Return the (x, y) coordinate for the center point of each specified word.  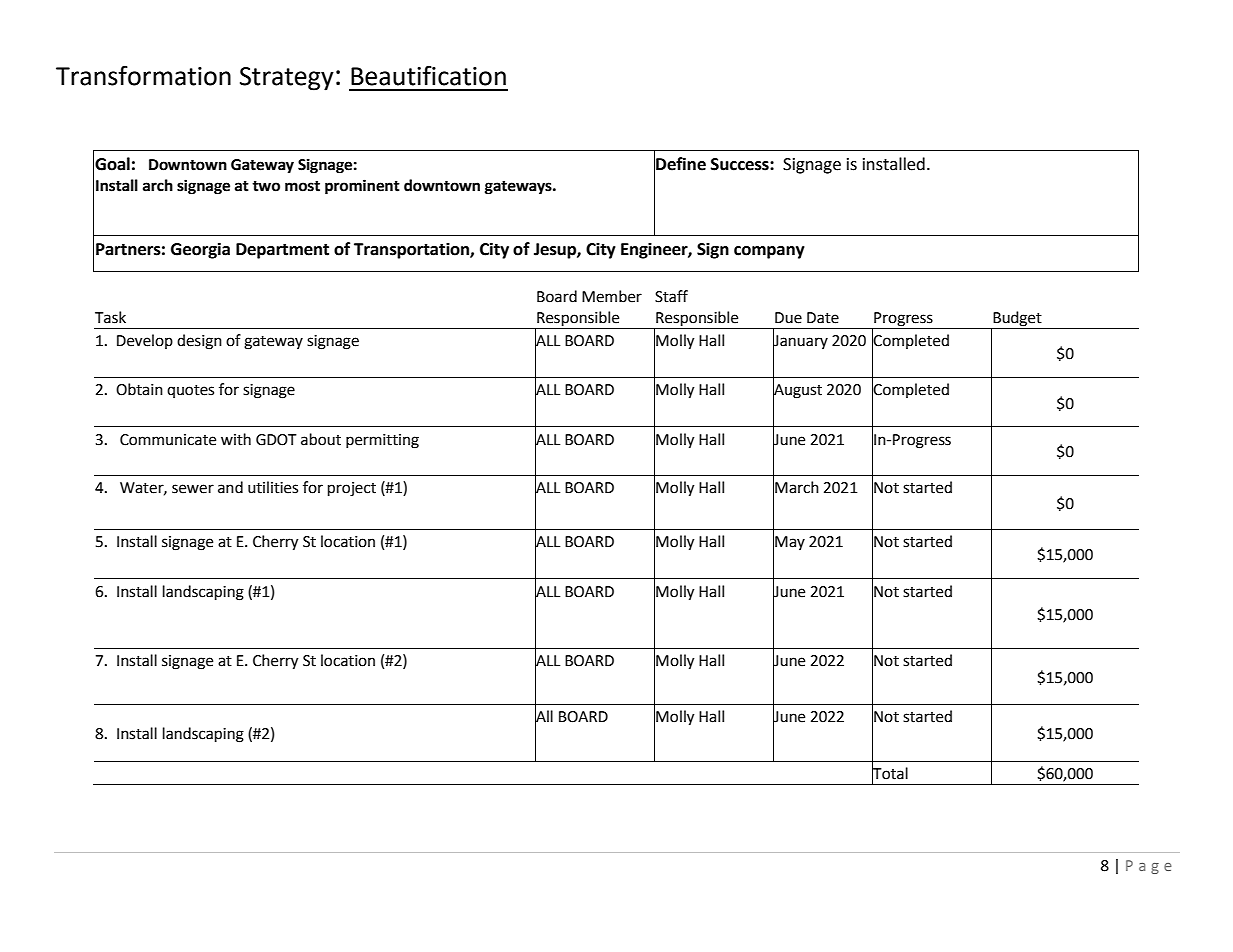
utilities (273, 487)
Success (741, 164)
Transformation (143, 75)
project (352, 489)
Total (890, 773)
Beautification (428, 75)
